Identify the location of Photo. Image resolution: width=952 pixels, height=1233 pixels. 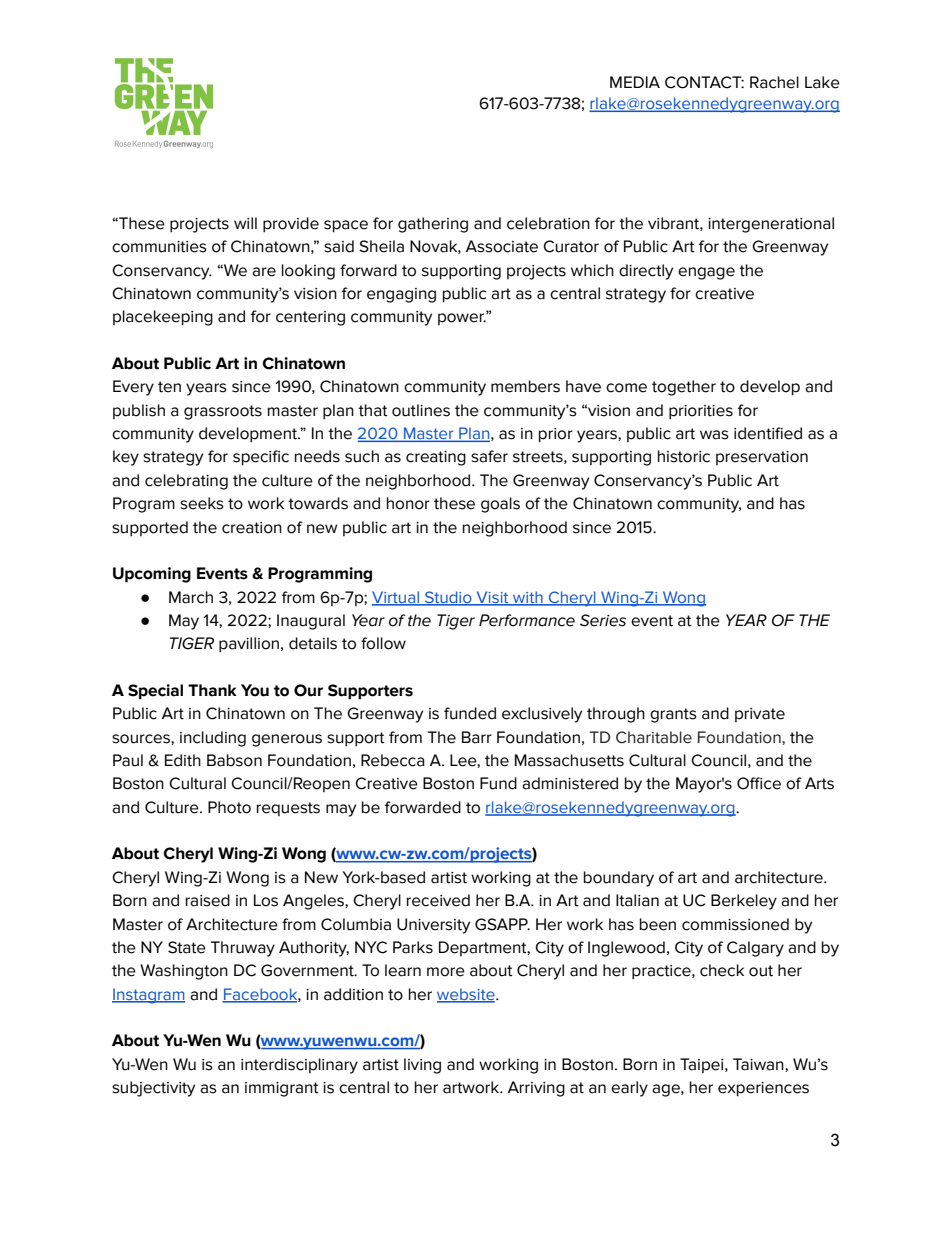
(229, 807).
